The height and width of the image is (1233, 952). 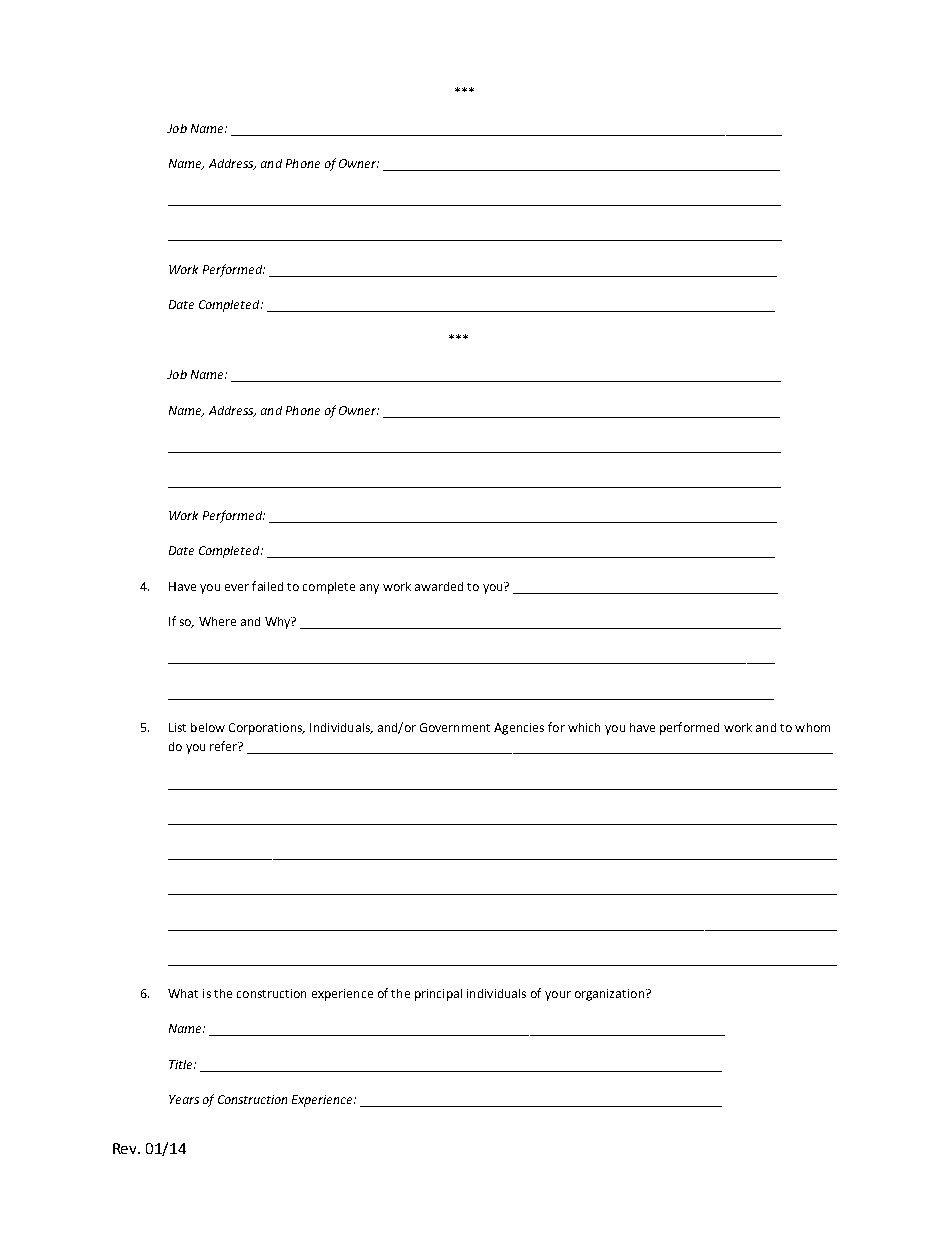 What do you see at coordinates (558, 996) in the image?
I see `your` at bounding box center [558, 996].
